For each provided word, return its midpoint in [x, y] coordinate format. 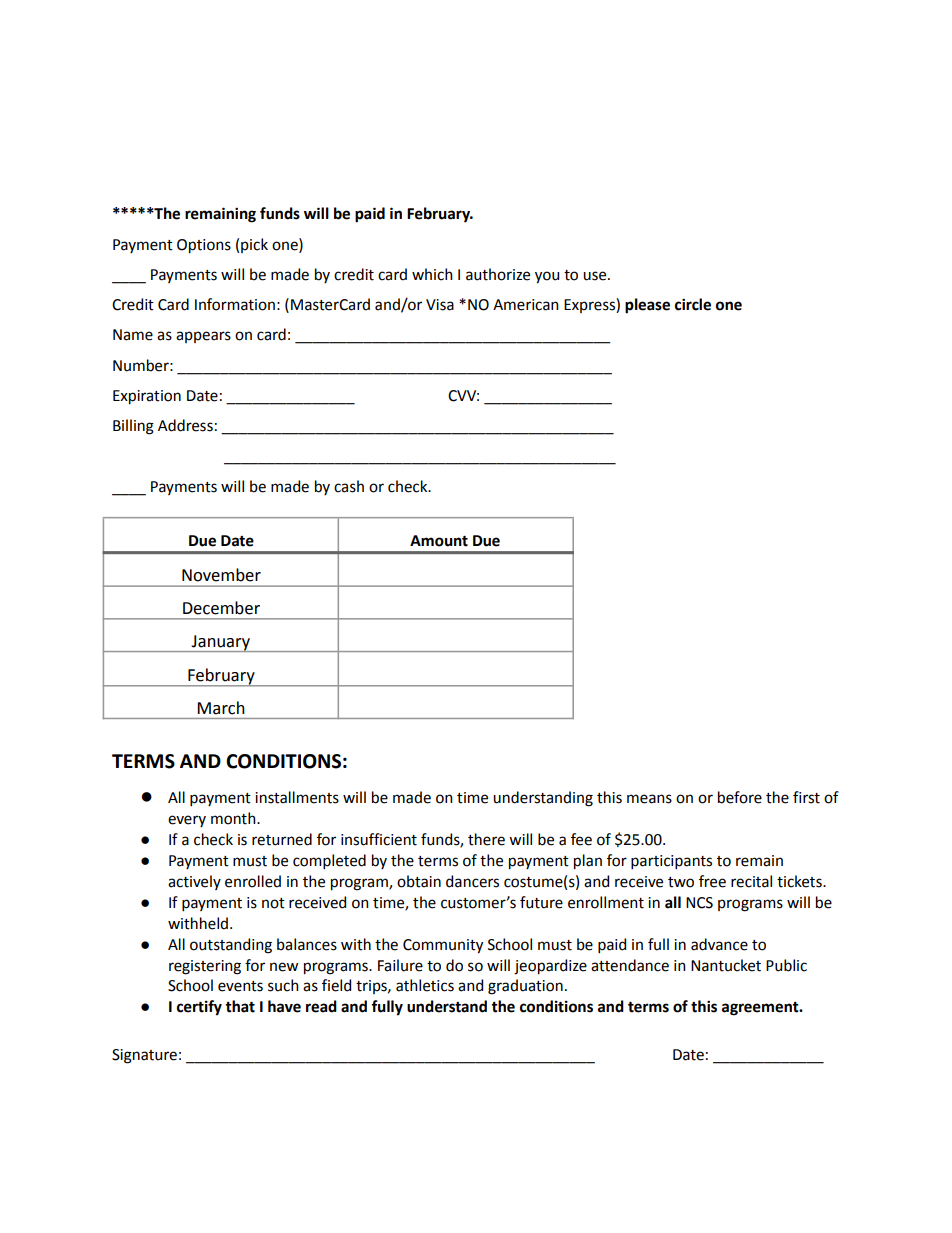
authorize [498, 274]
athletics [425, 985]
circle [693, 304]
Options [204, 246]
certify [199, 1008]
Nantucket [726, 965]
